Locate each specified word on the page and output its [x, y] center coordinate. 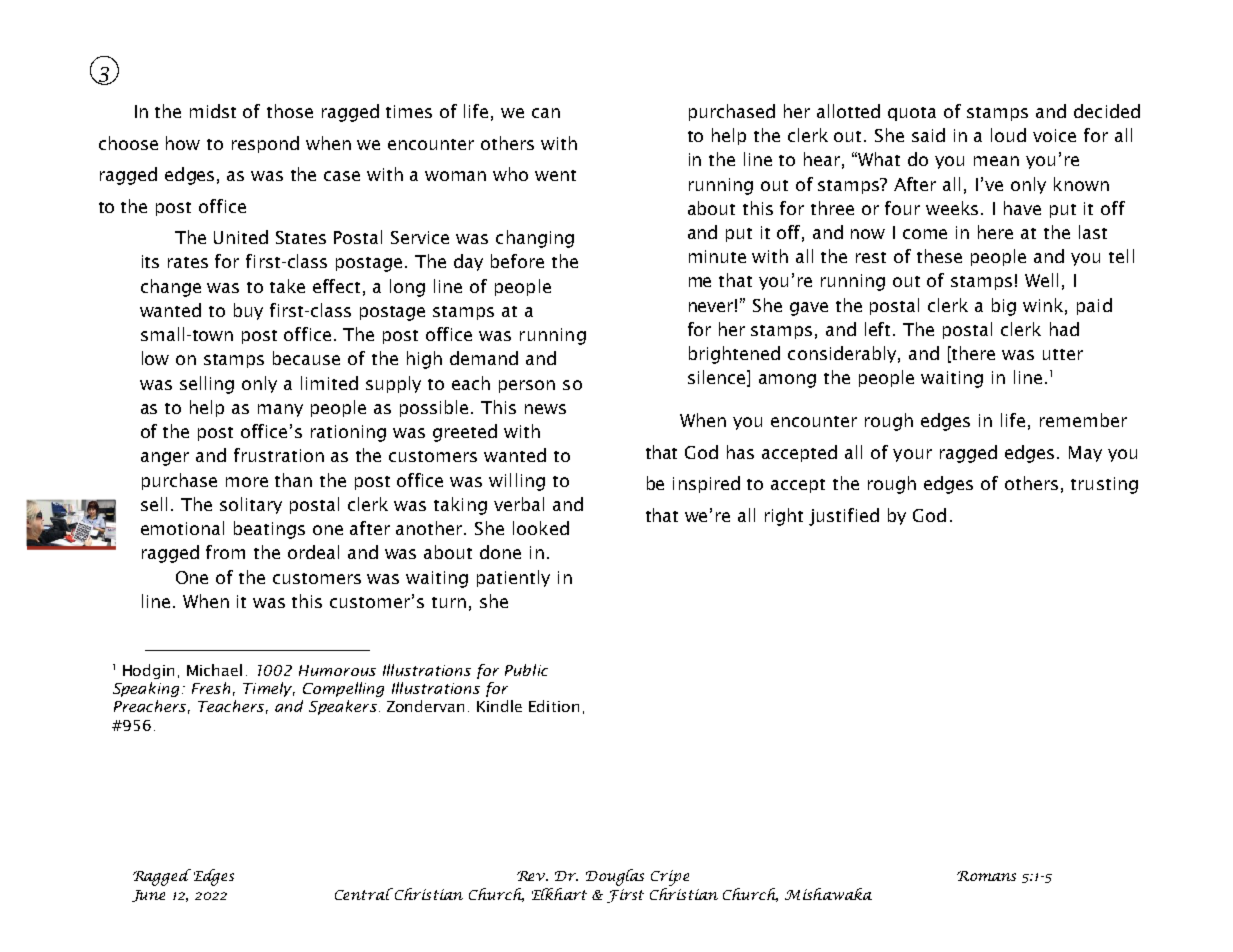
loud [1008, 135]
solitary [251, 505]
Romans [986, 876]
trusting [1104, 485]
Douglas [615, 877]
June [148, 896]
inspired [706, 484]
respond [265, 144]
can [546, 113]
